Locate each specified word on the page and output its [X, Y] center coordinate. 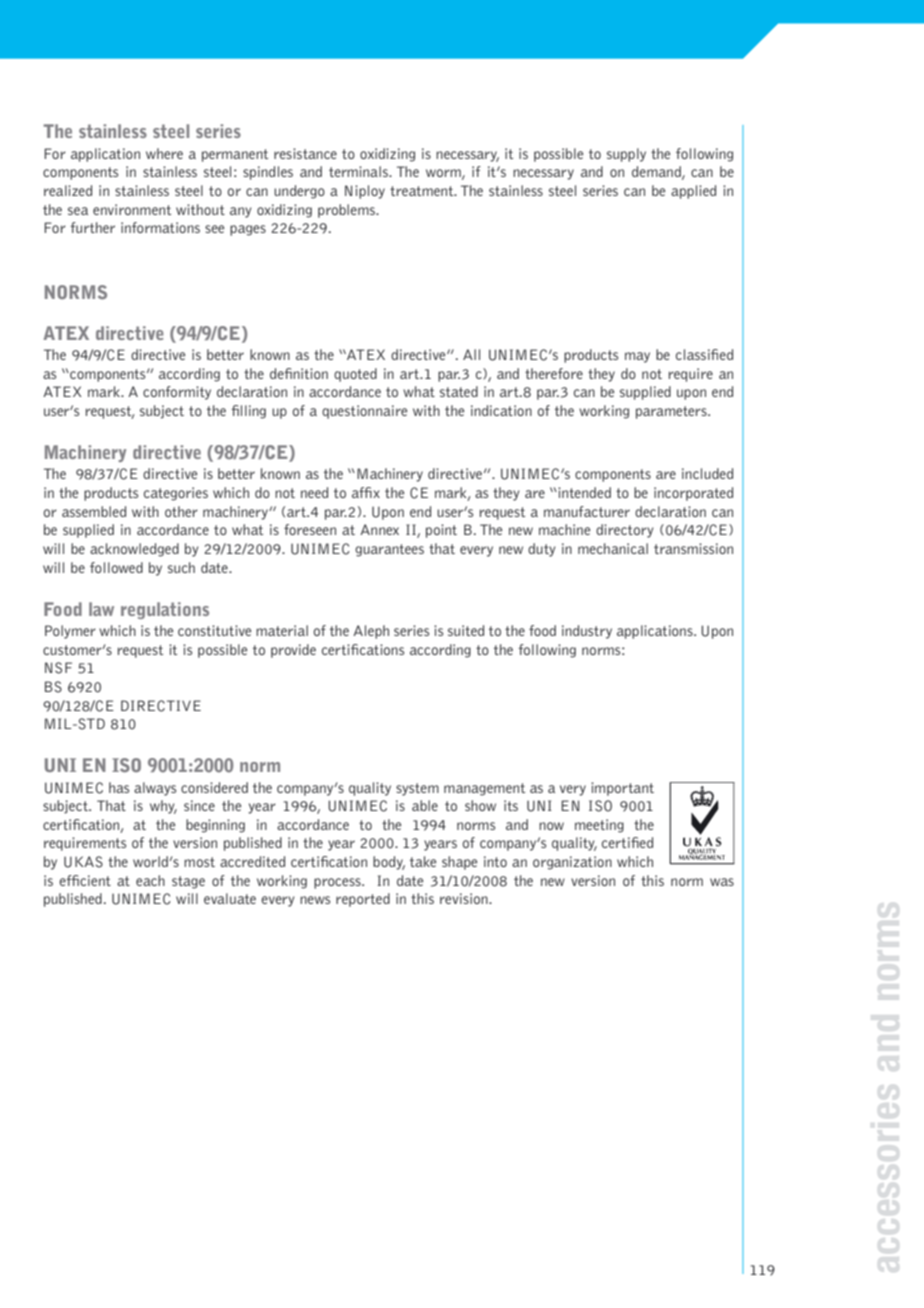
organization [572, 863]
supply [626, 155]
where [164, 153]
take [423, 861]
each [150, 880]
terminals [359, 171]
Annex [379, 529]
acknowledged [134, 550]
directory [624, 531]
